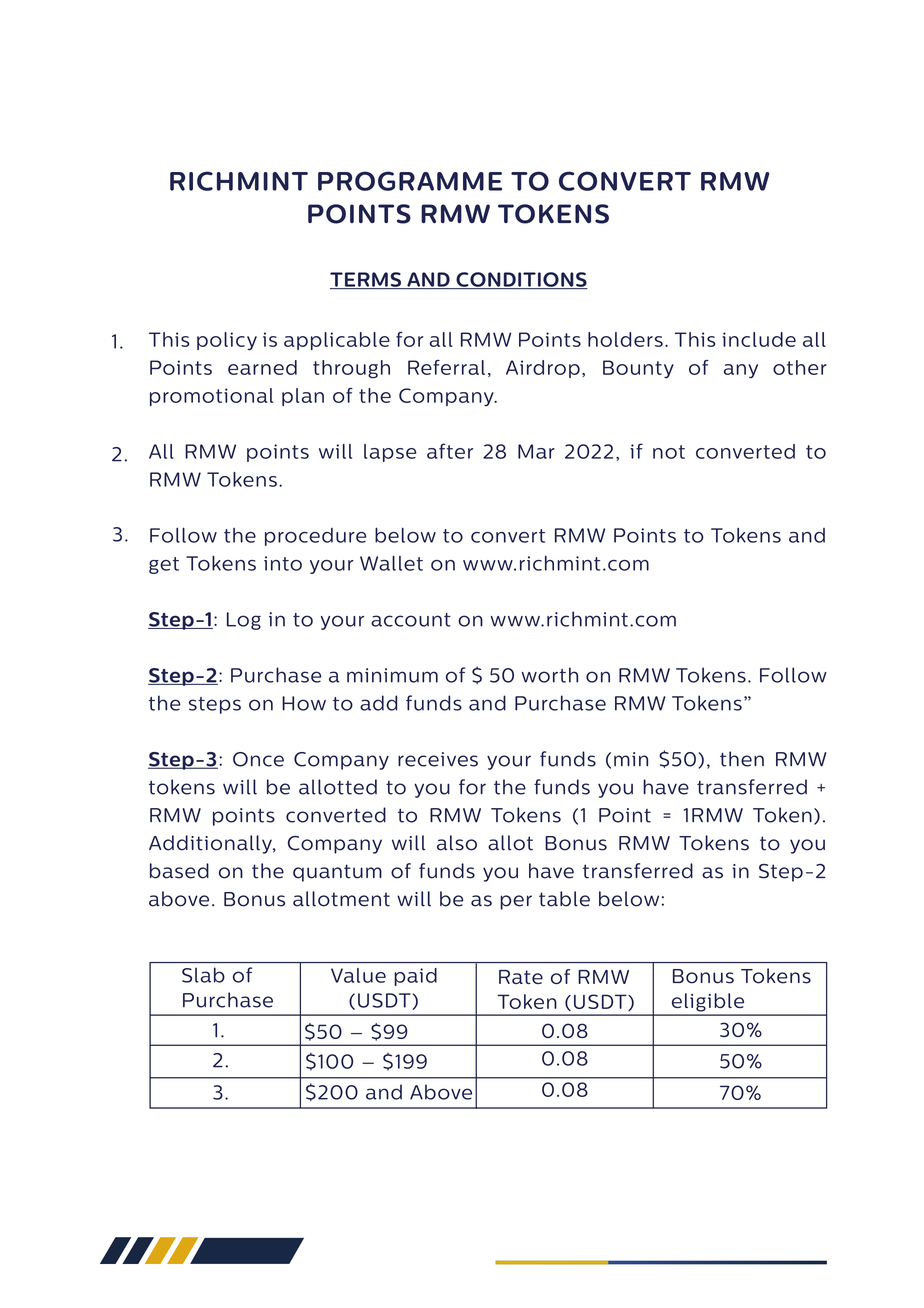  Describe the element at coordinates (391, 563) in the screenshot. I see `Wallet` at that location.
